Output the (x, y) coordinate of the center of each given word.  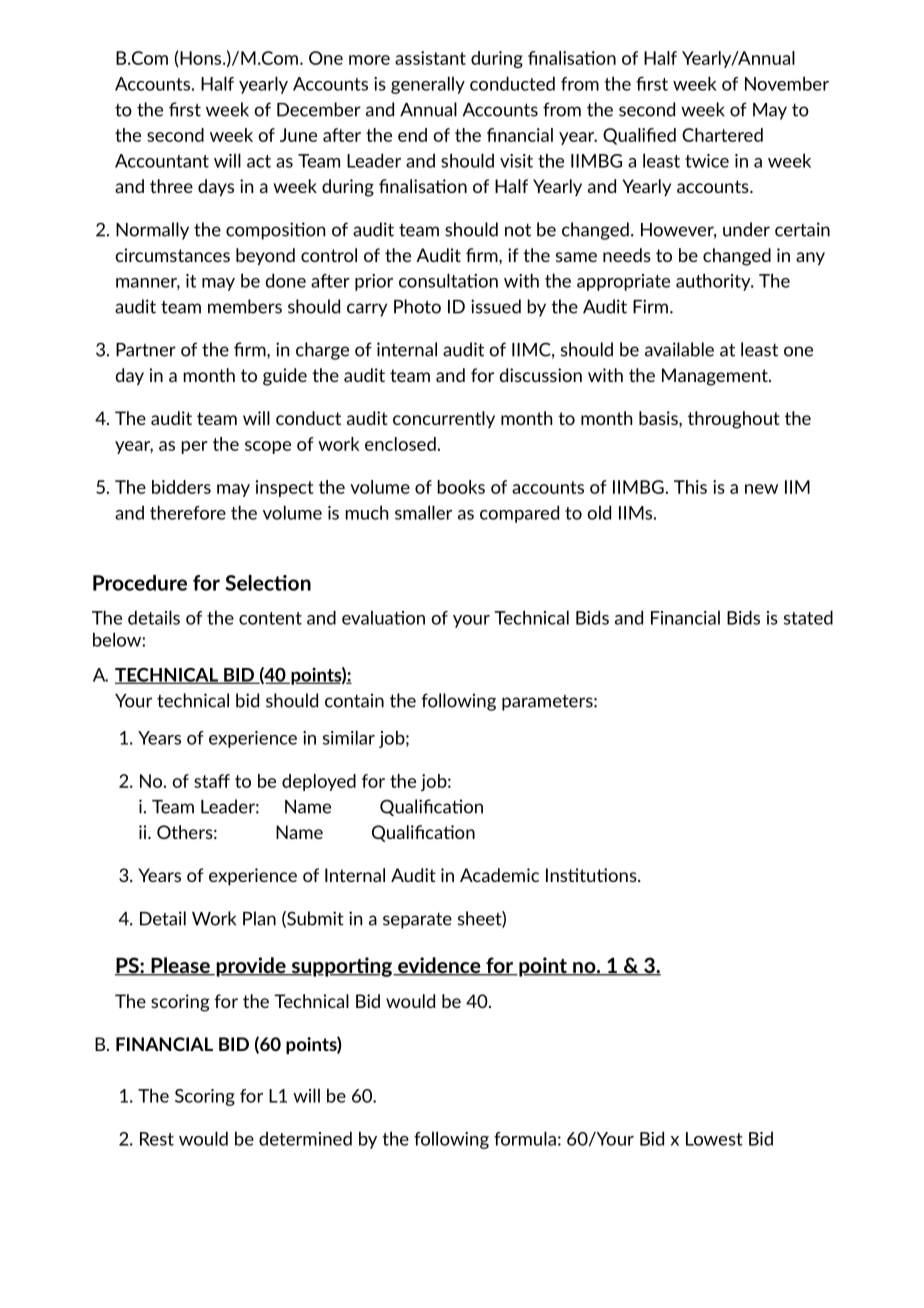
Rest (157, 1139)
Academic (499, 875)
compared (519, 514)
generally (428, 85)
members (245, 306)
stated (808, 617)
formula (525, 1138)
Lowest (714, 1139)
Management (716, 377)
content (270, 618)
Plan (259, 918)
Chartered (722, 135)
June (298, 135)
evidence (439, 966)
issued (496, 306)
